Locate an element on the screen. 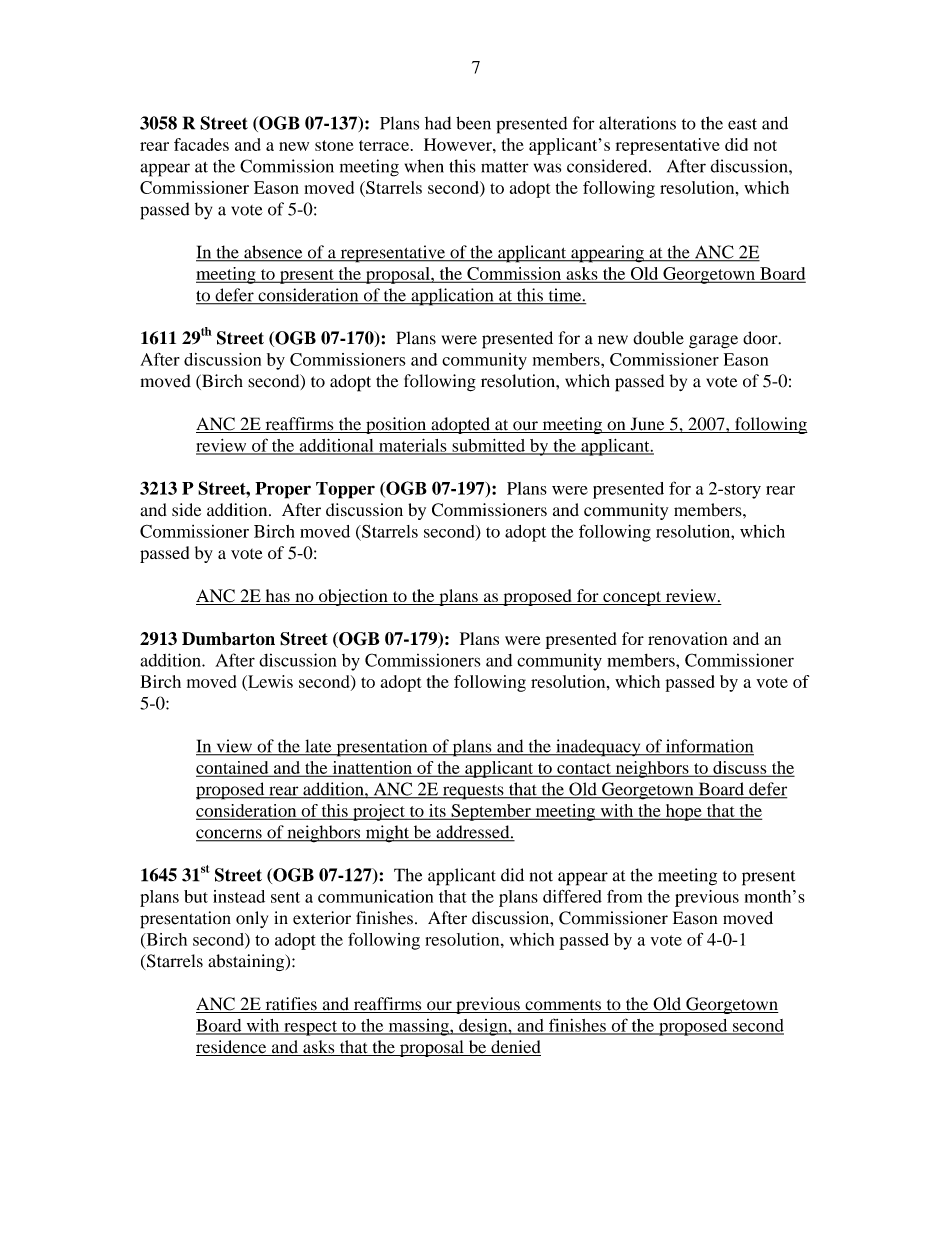  facades is located at coordinates (201, 144).
